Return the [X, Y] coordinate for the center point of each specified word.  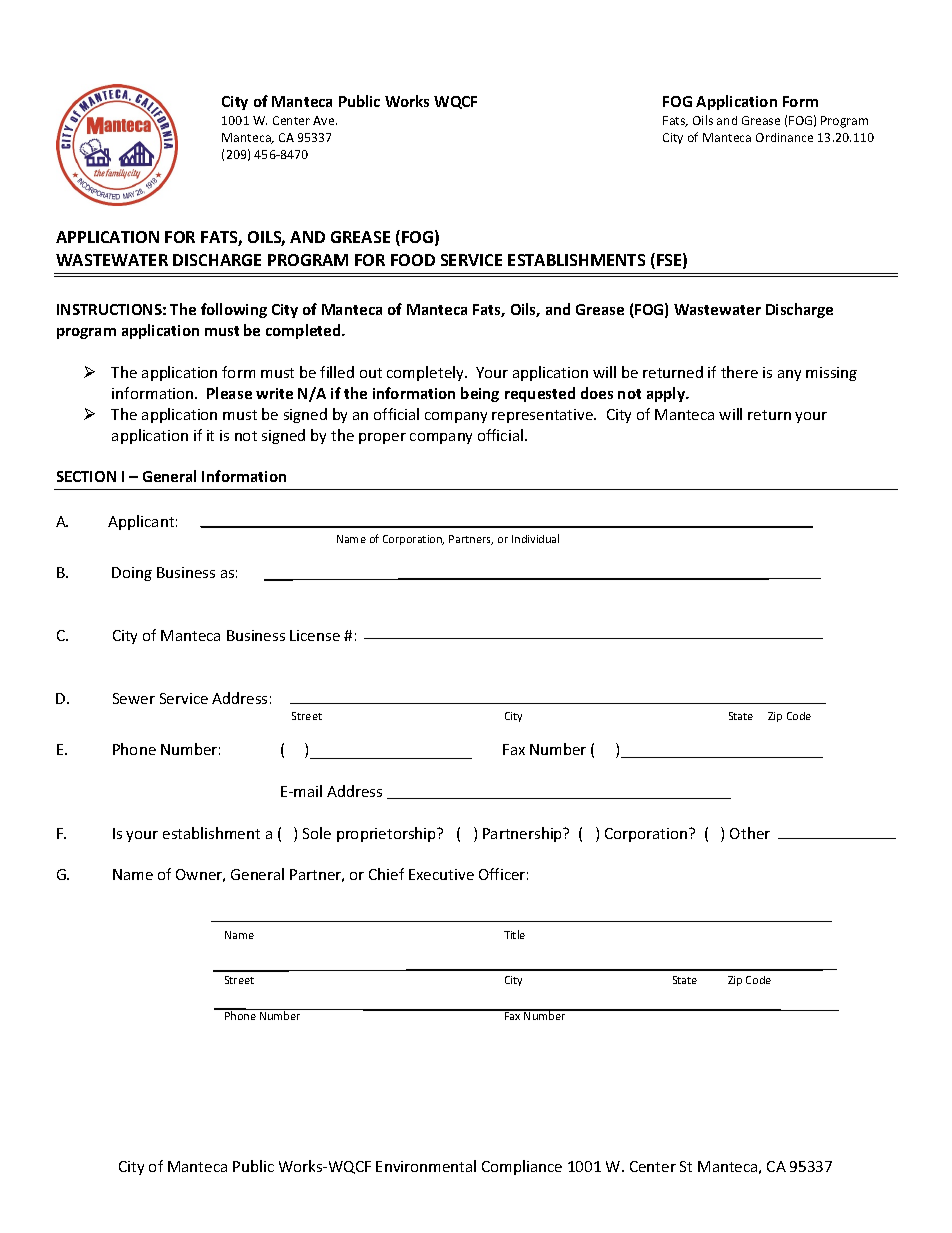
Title [514, 934]
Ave [325, 120]
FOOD [413, 260]
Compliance [522, 1167]
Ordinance [784, 137]
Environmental [426, 1166]
